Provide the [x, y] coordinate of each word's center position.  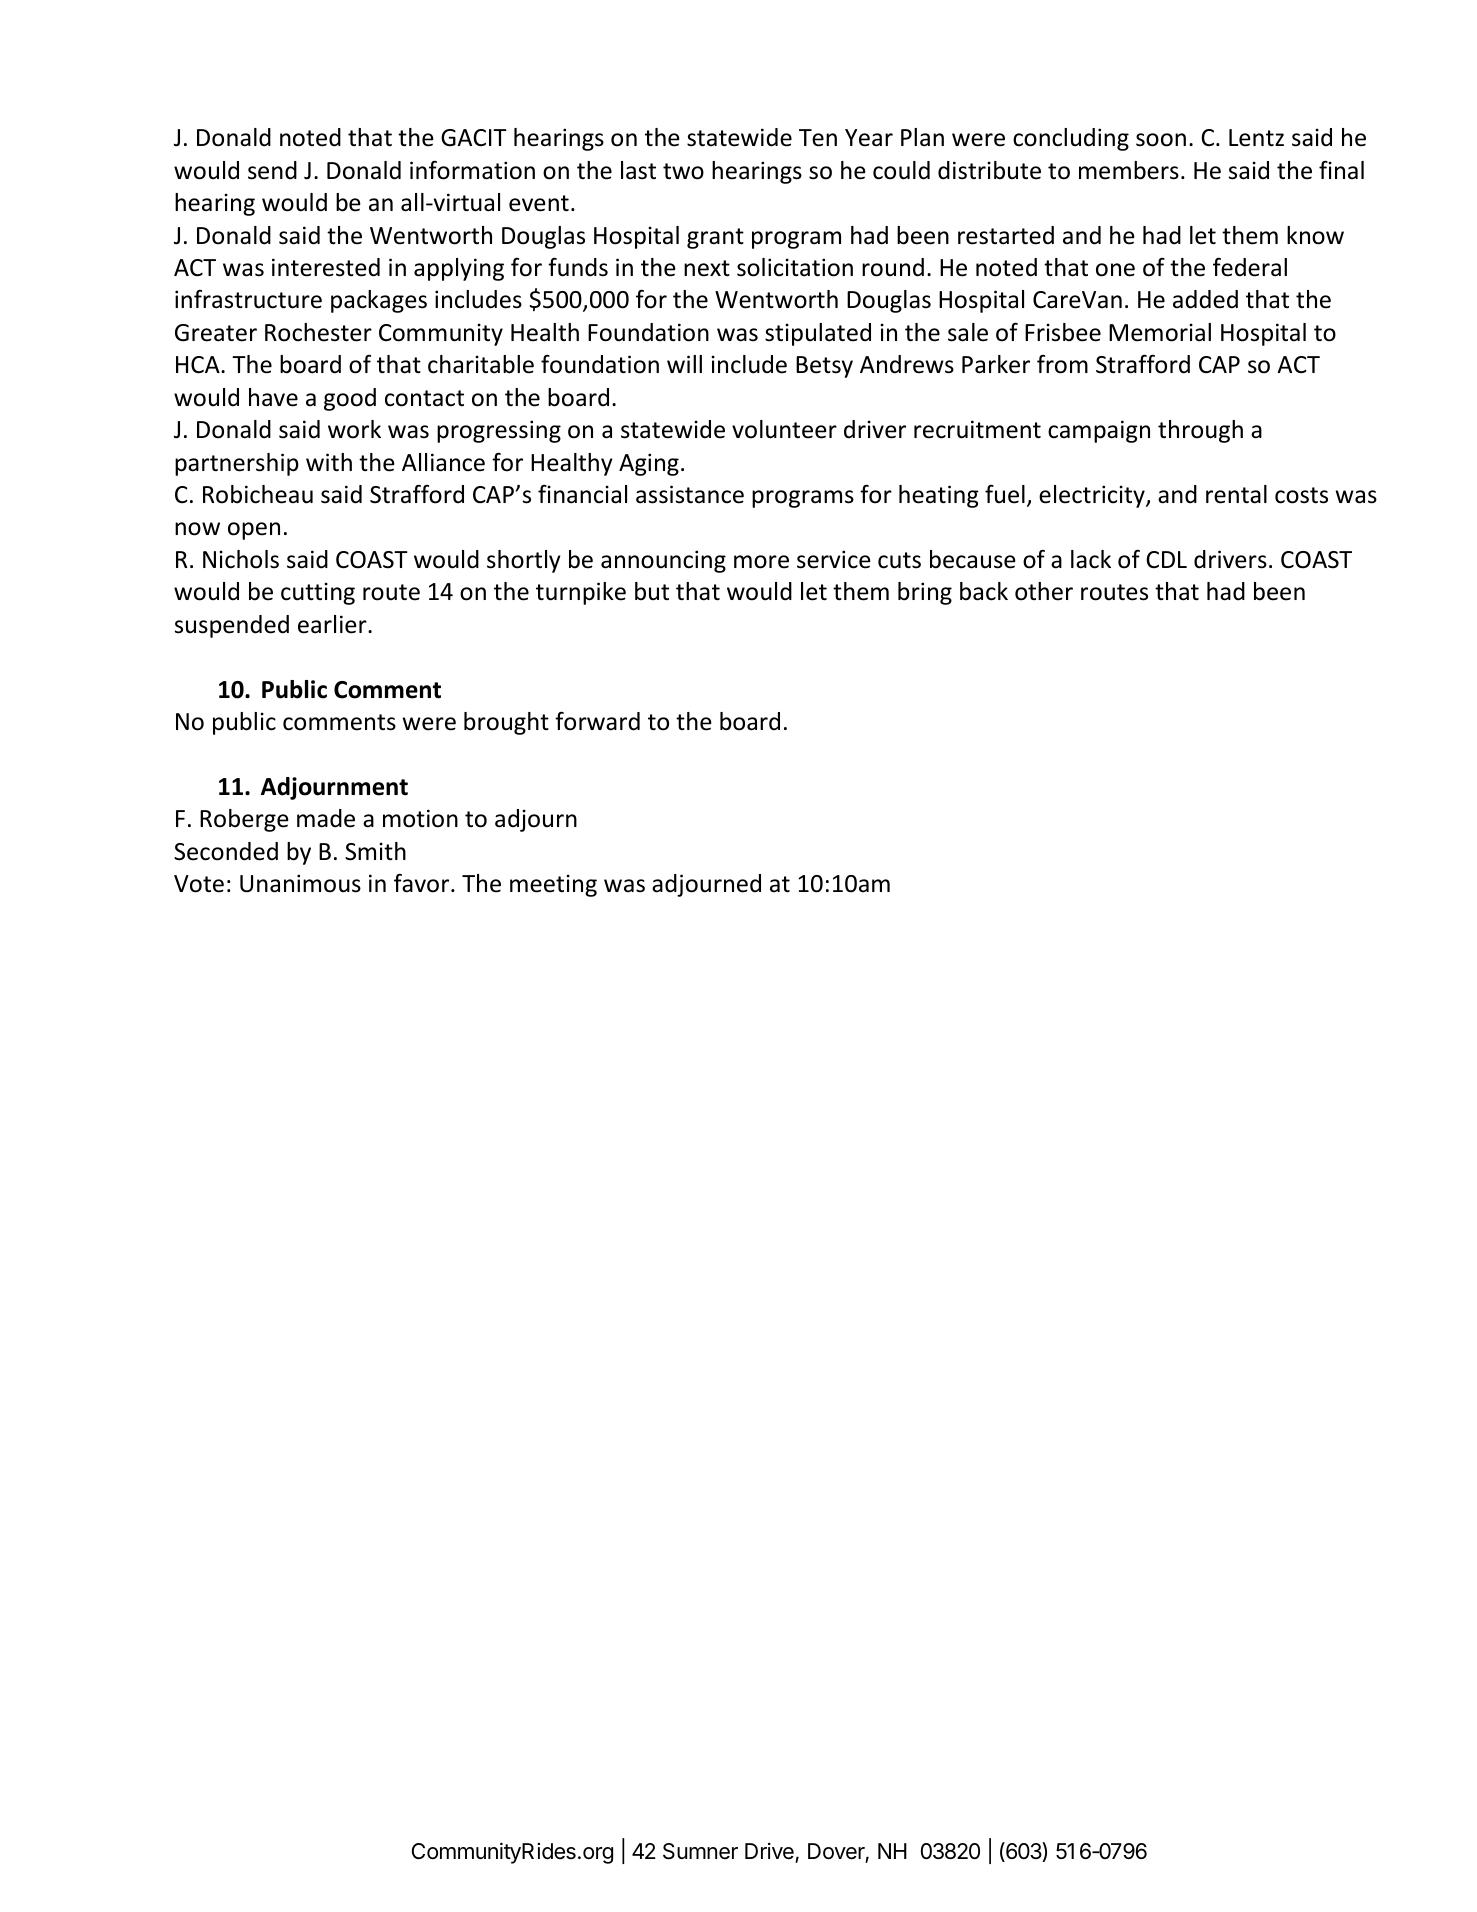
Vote [199, 884]
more [761, 562]
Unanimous [300, 883]
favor [423, 883]
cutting [318, 593]
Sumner [700, 1851]
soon [1161, 140]
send [272, 170]
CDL [1166, 559]
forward [597, 721]
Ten [818, 138]
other [1044, 591]
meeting [553, 885]
